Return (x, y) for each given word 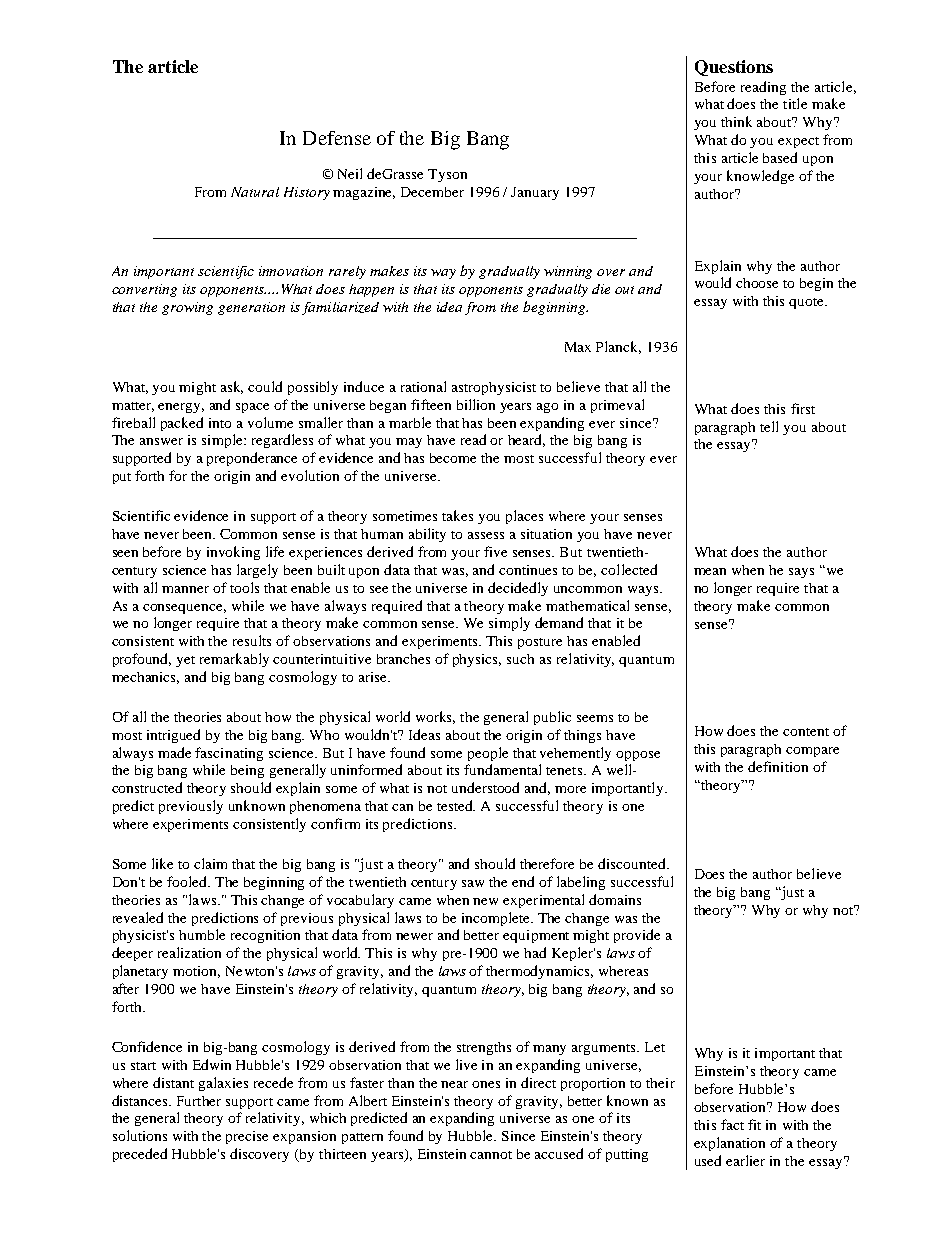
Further (199, 1101)
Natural (255, 192)
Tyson (447, 175)
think (736, 121)
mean (710, 571)
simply (509, 624)
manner (185, 589)
